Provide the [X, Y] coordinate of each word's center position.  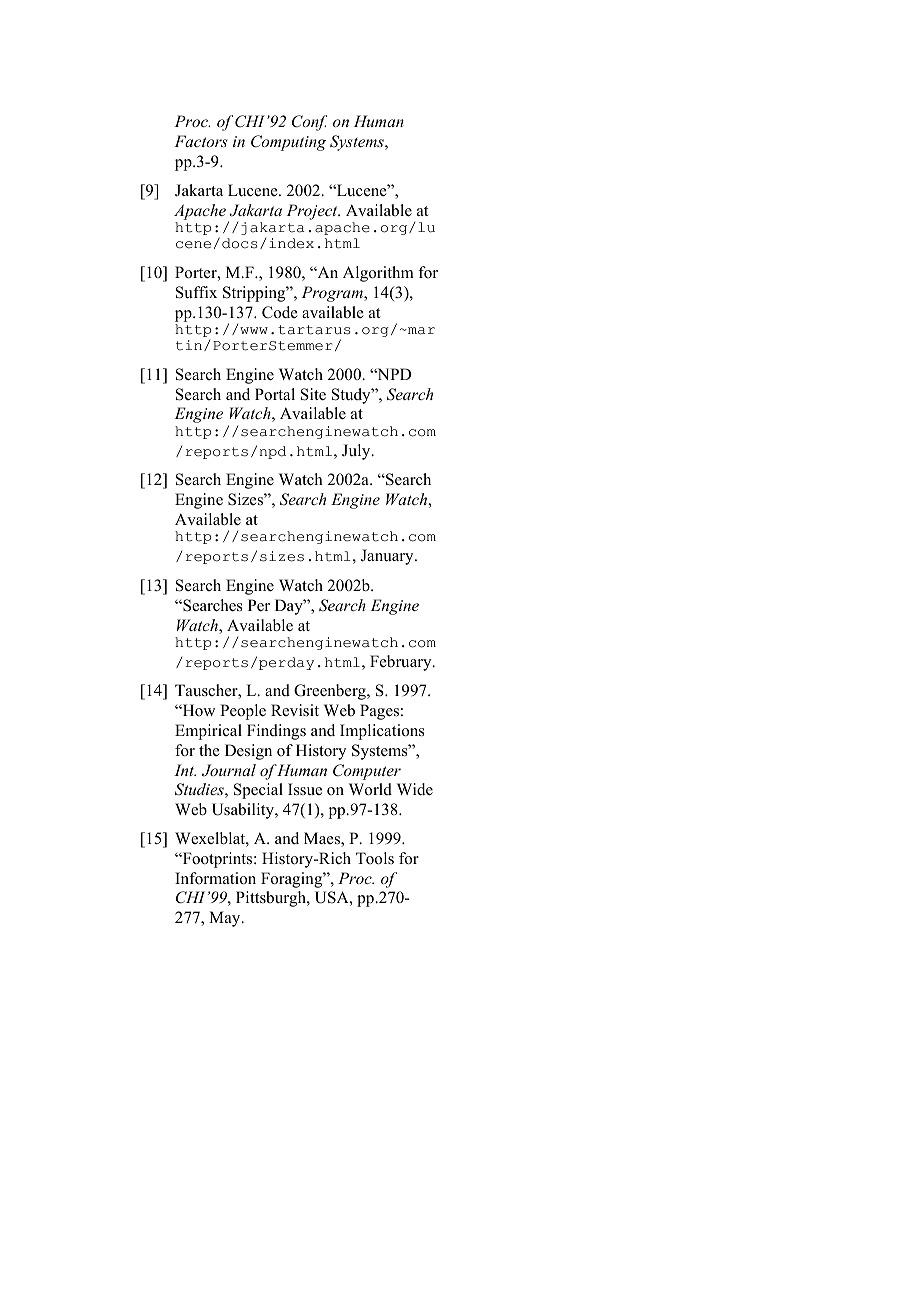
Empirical [208, 732]
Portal [275, 394]
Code [280, 312]
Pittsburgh [272, 899]
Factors [201, 141]
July [357, 452]
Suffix [196, 292]
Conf [309, 123]
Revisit [295, 710]
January [388, 557]
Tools [375, 858]
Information [215, 878]
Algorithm [378, 274]
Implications [382, 732]
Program [333, 294]
